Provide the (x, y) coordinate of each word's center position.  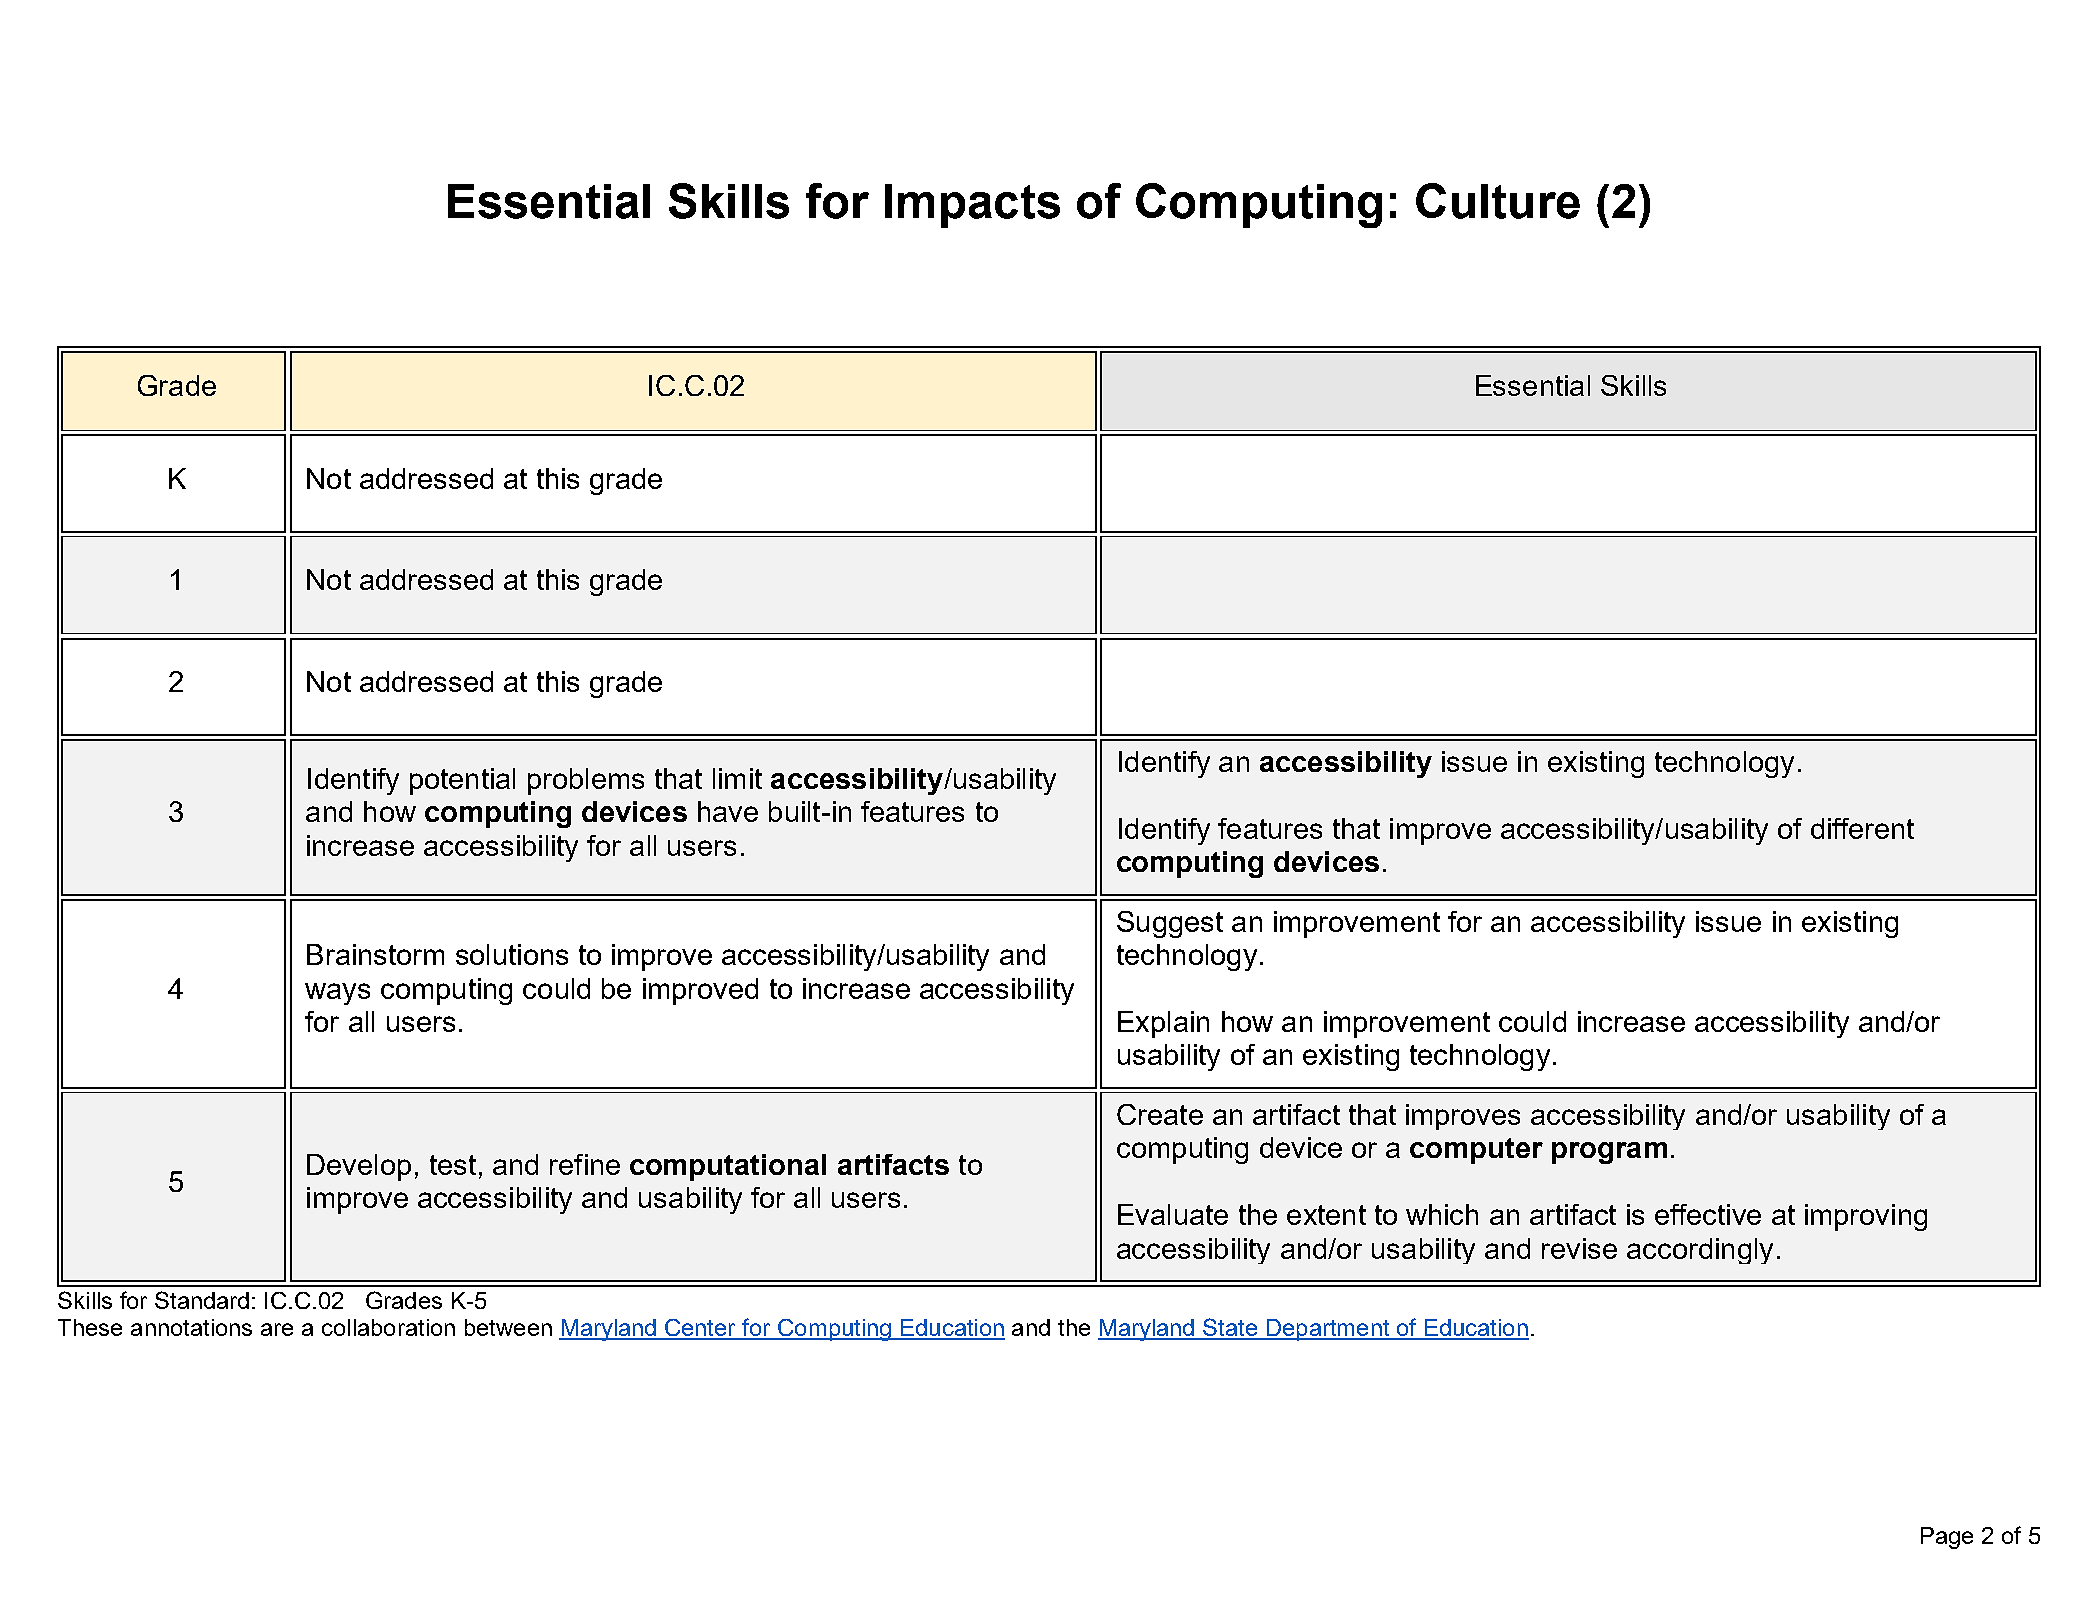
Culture (1498, 201)
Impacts (972, 206)
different (1862, 828)
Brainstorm (375, 954)
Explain (1163, 1024)
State (1230, 1328)
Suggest (1170, 924)
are (277, 1329)
